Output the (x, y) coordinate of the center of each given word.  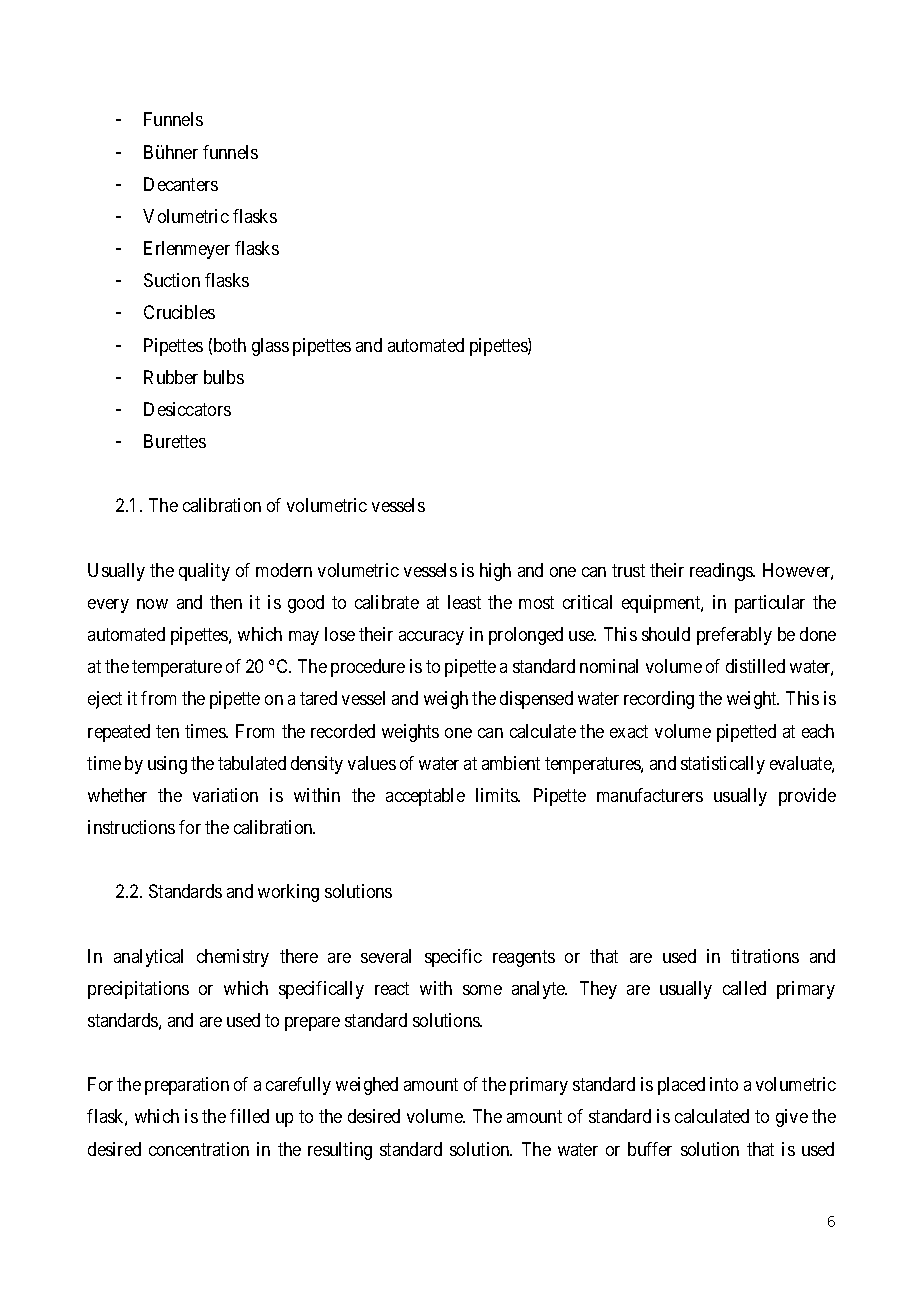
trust (628, 570)
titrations (765, 956)
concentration (199, 1149)
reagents (524, 958)
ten (167, 731)
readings (722, 572)
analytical (148, 958)
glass (270, 347)
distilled (755, 666)
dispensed (536, 700)
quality (204, 572)
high (495, 572)
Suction (172, 280)
